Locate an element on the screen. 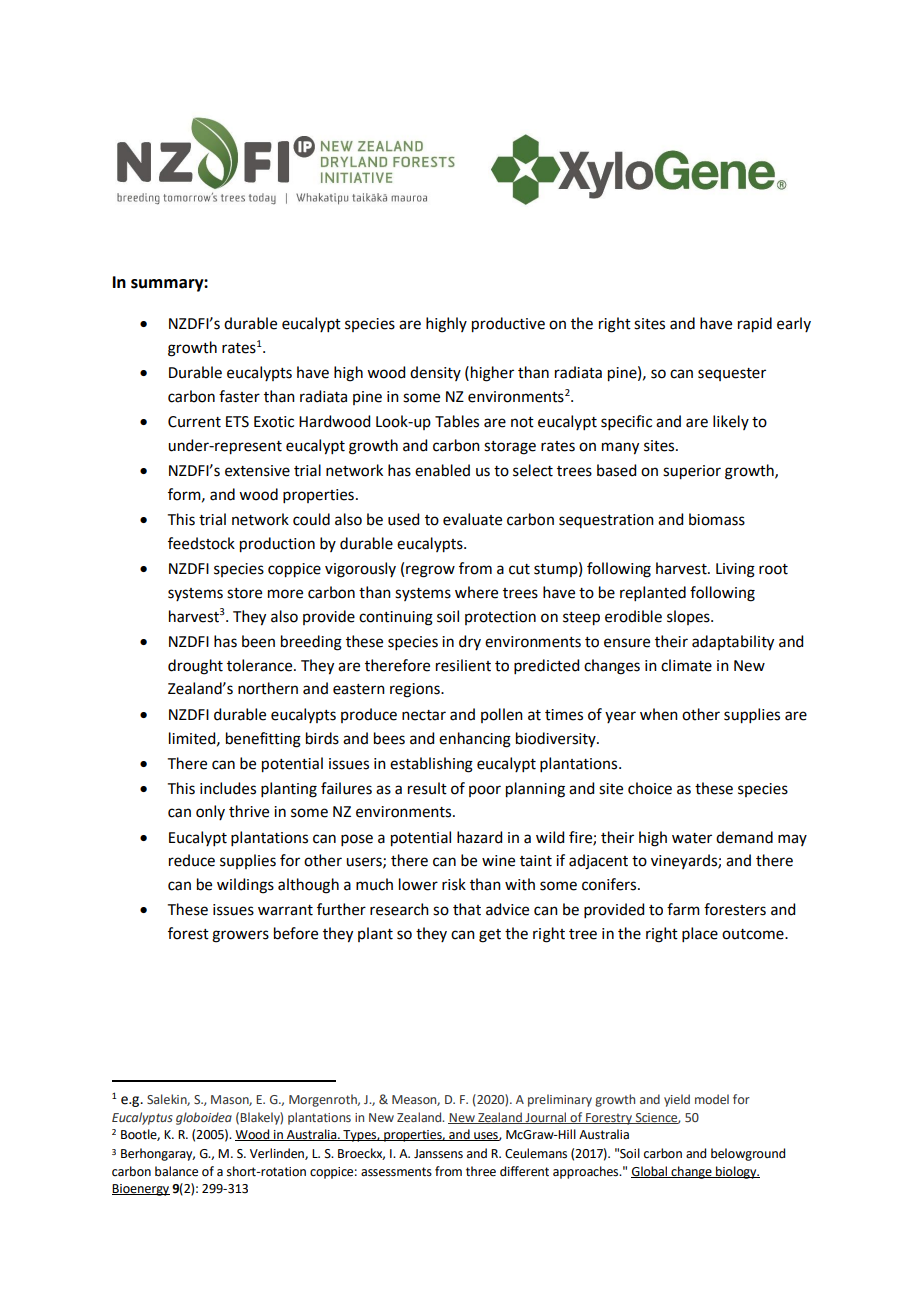 This screenshot has width=924, height=1308. balance is located at coordinates (176, 1171).
